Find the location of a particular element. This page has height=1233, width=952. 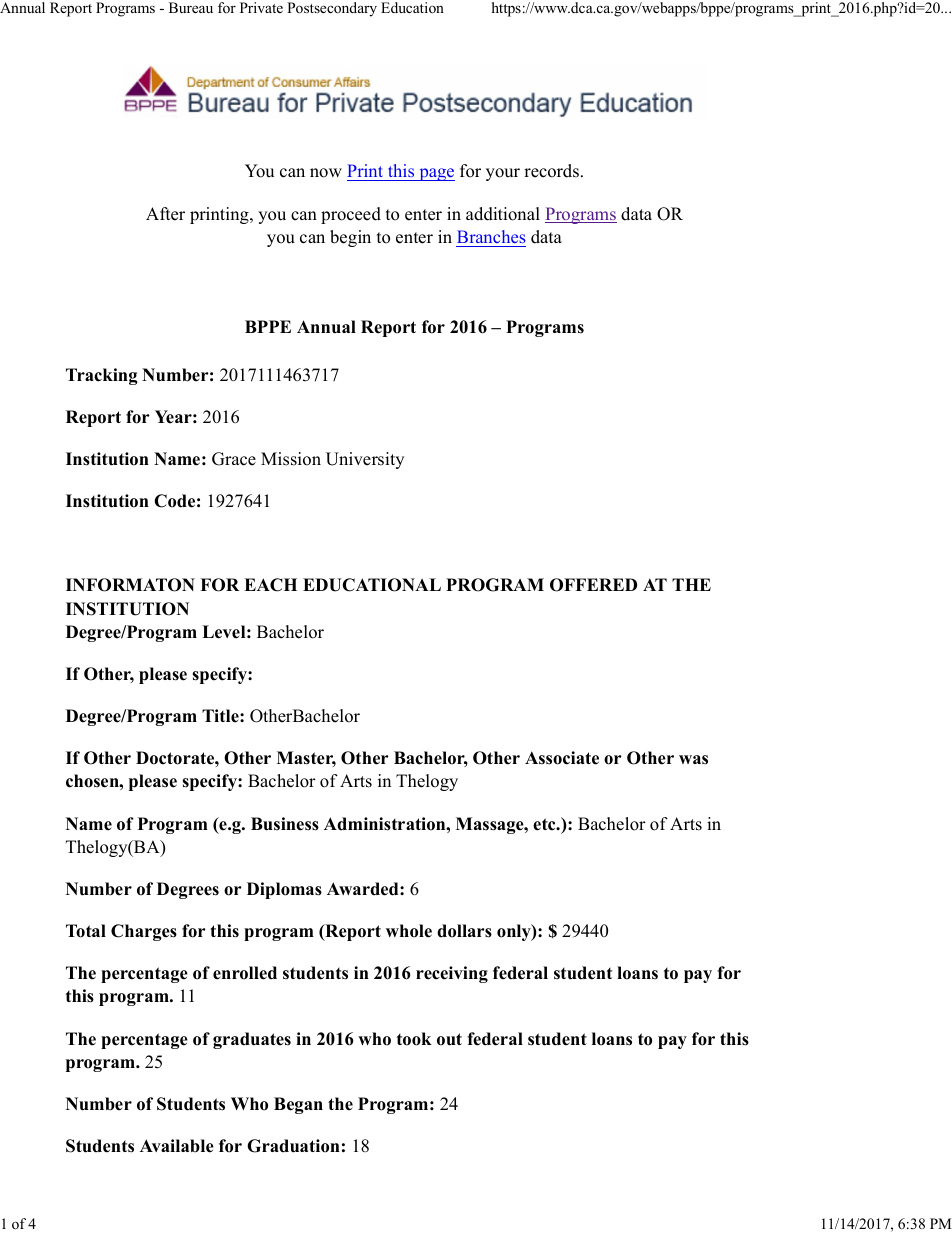

records is located at coordinates (551, 171).
